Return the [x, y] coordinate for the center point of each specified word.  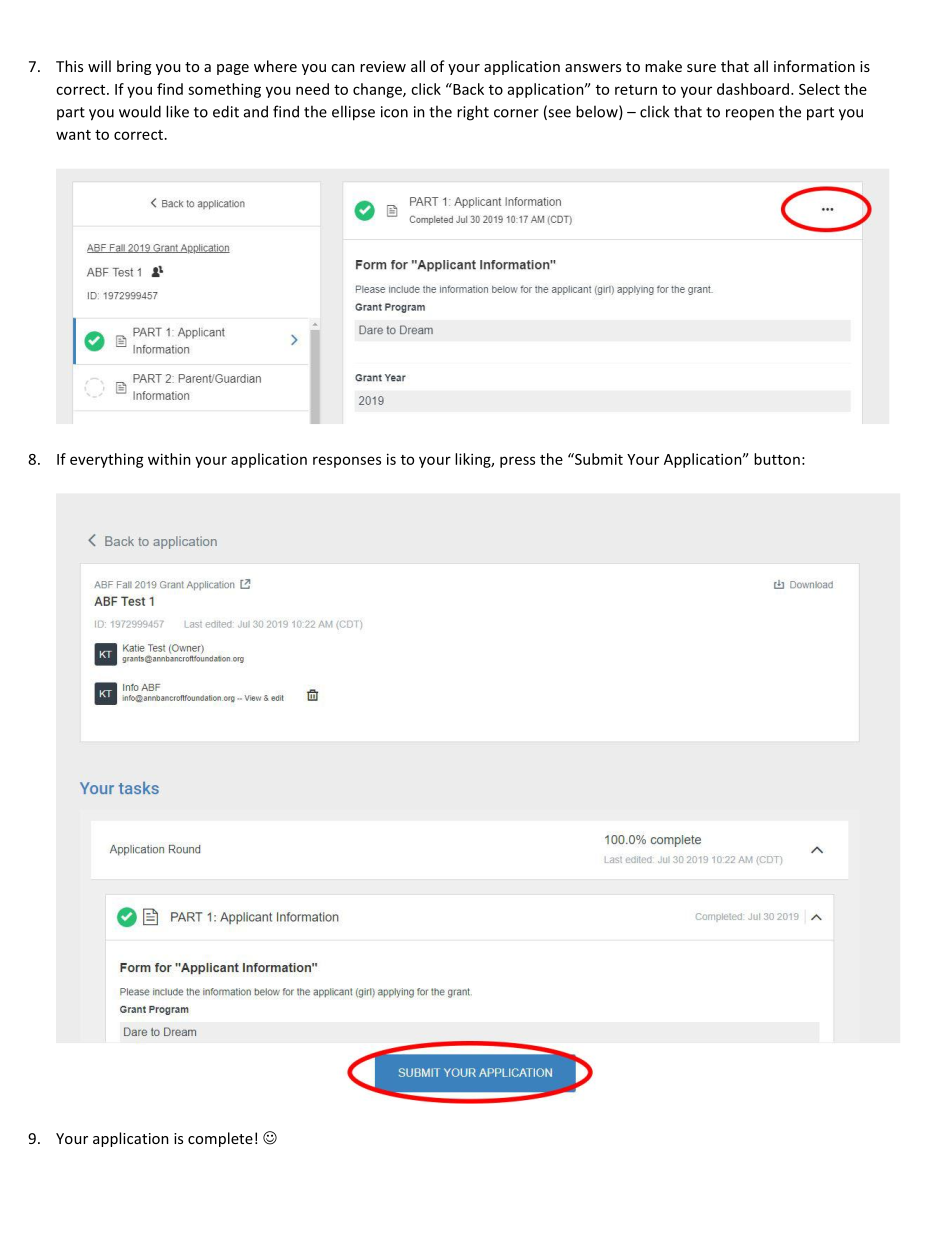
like [177, 111]
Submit [598, 459]
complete [220, 1139]
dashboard [754, 89]
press [517, 462]
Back [467, 89]
